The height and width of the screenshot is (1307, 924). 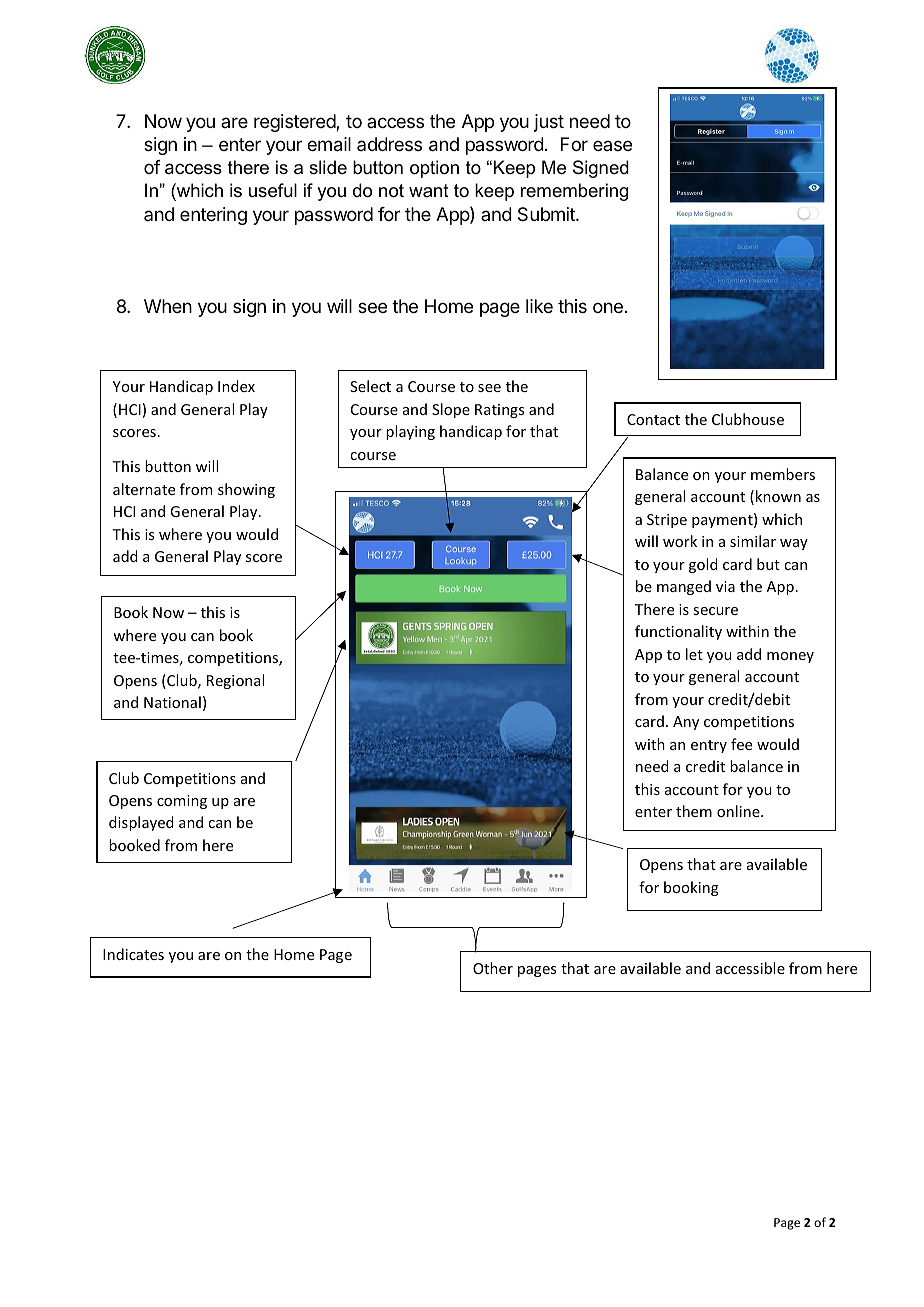 I want to click on Indicates, so click(x=133, y=954).
